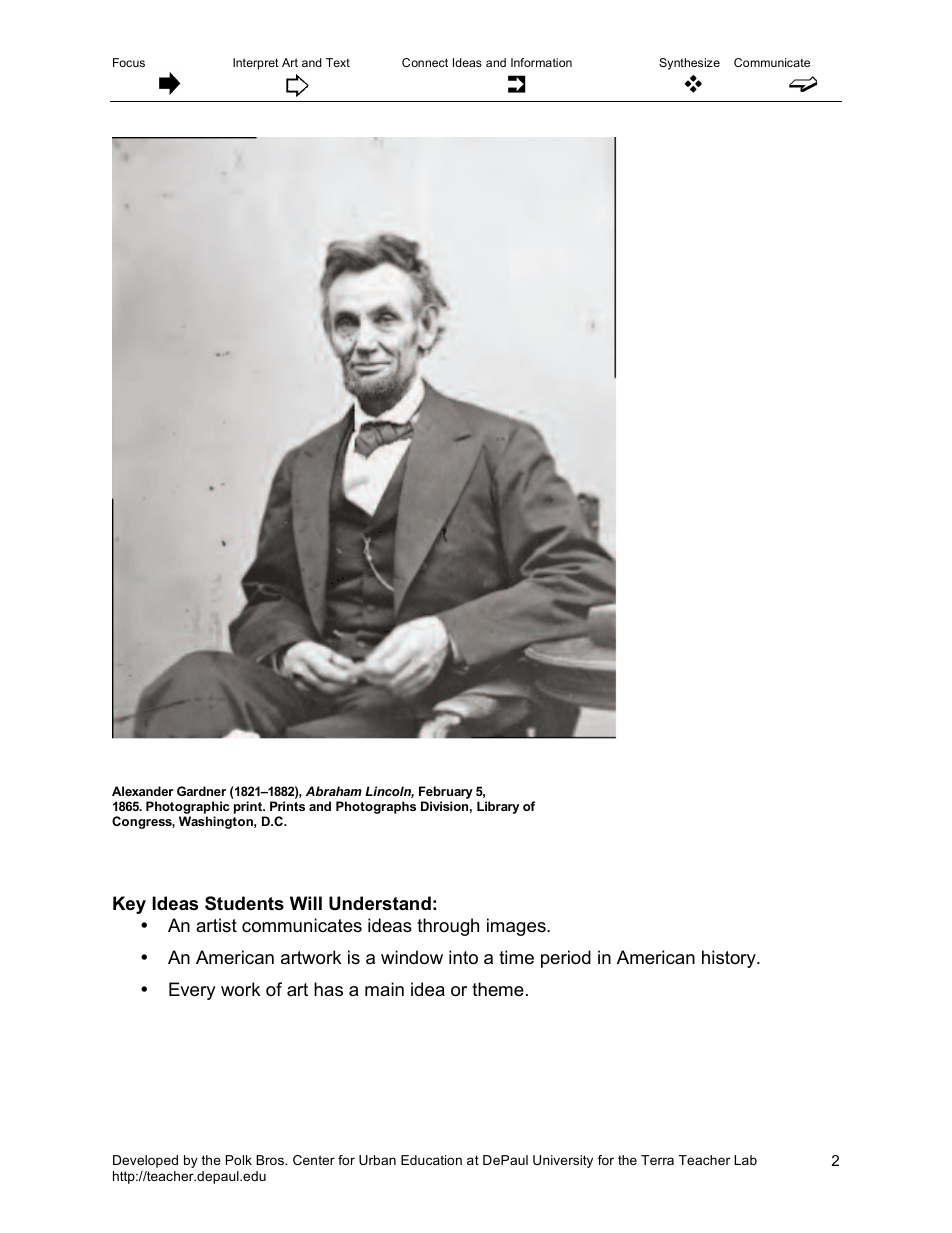 Image resolution: width=952 pixels, height=1233 pixels. What do you see at coordinates (239, 1160) in the document?
I see `Polk` at bounding box center [239, 1160].
